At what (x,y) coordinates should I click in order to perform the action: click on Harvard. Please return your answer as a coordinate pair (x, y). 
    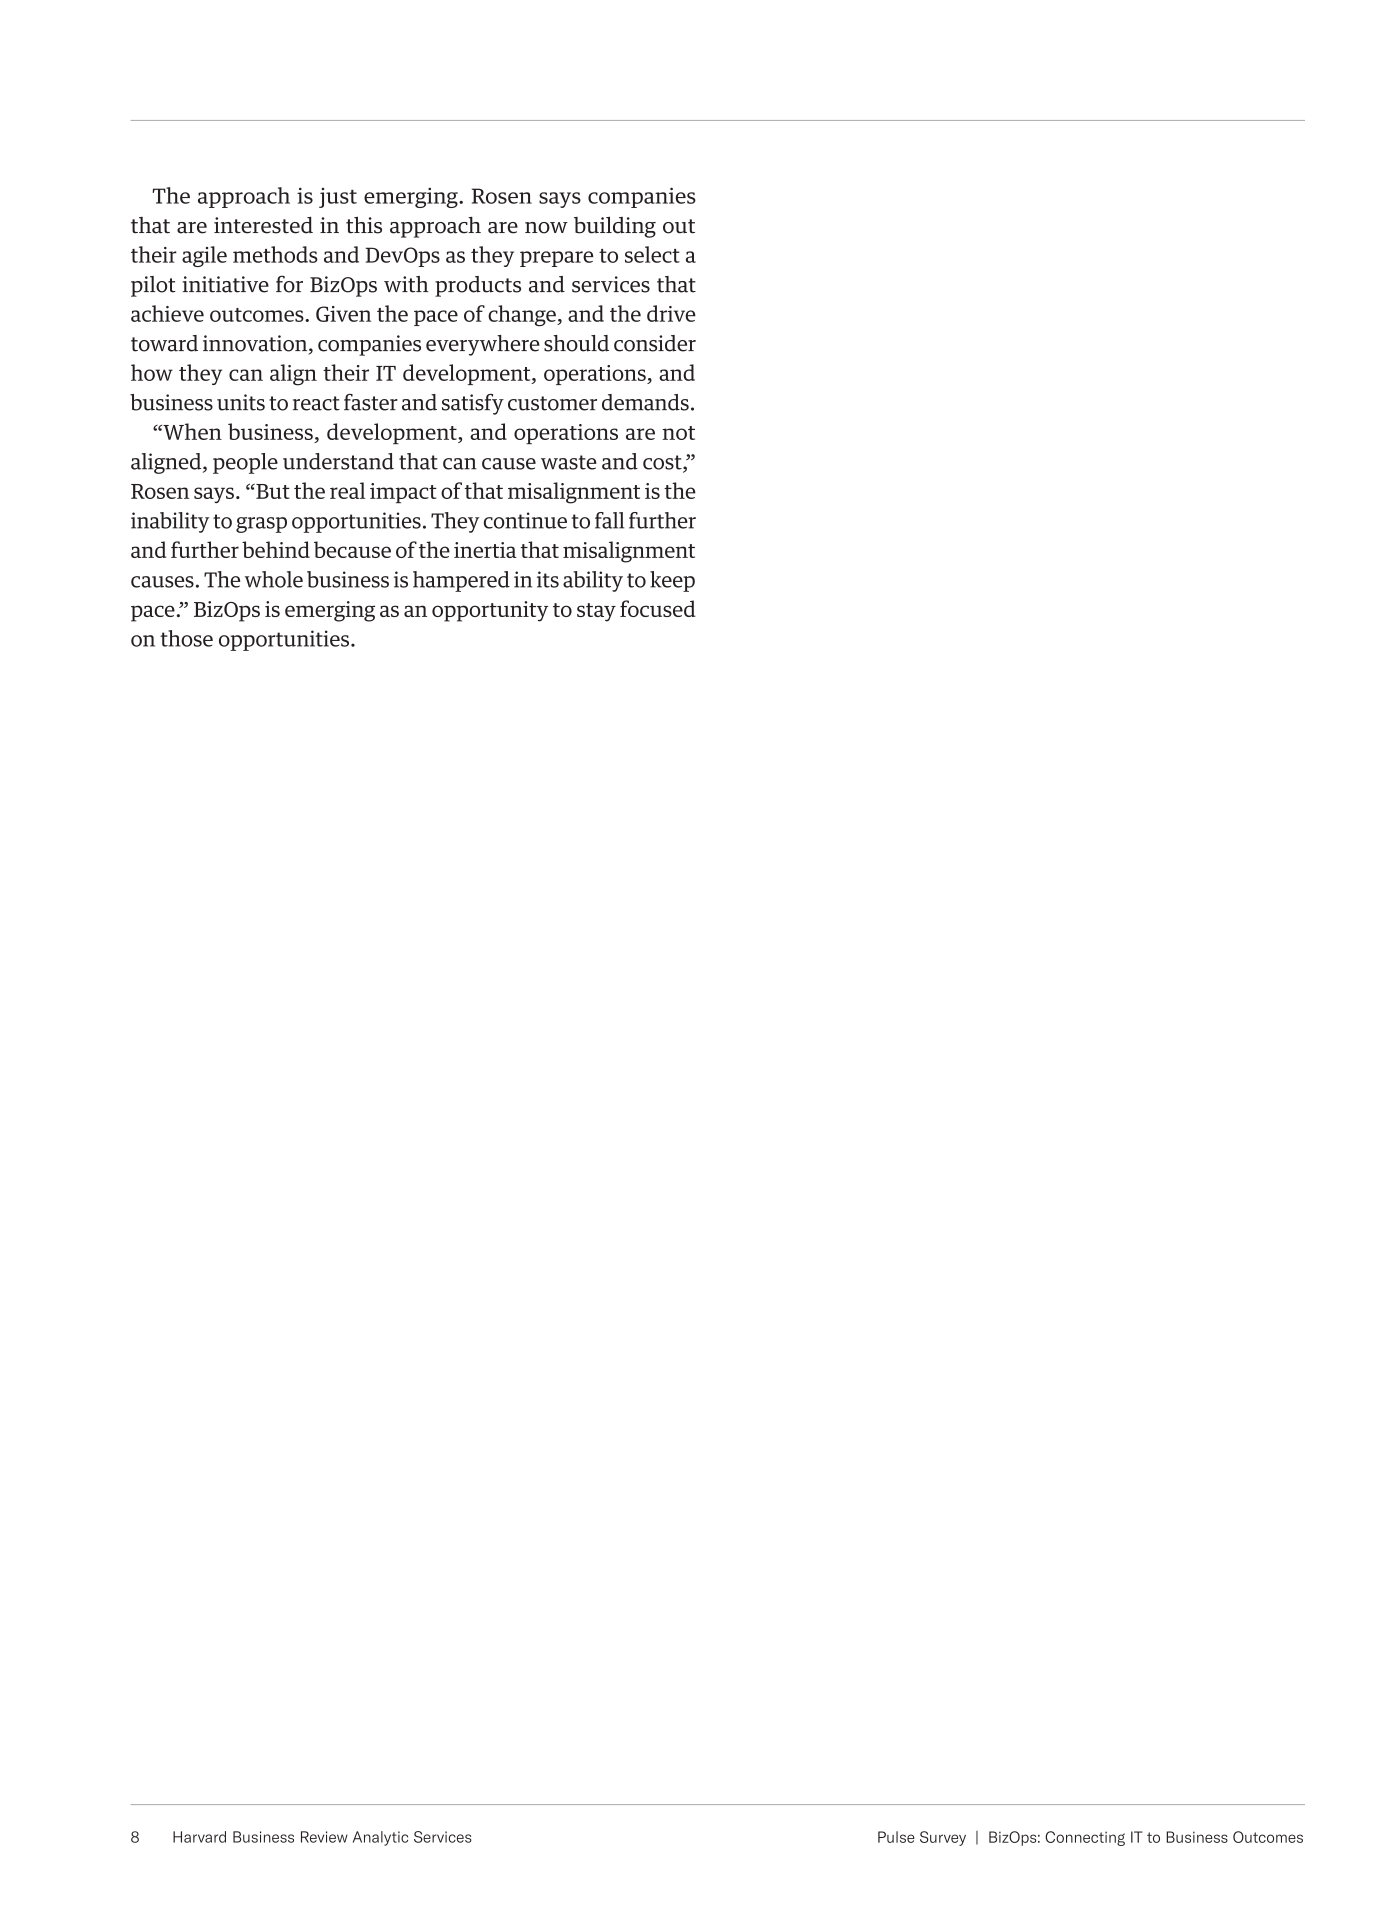
    Looking at the image, I should click on (199, 1837).
